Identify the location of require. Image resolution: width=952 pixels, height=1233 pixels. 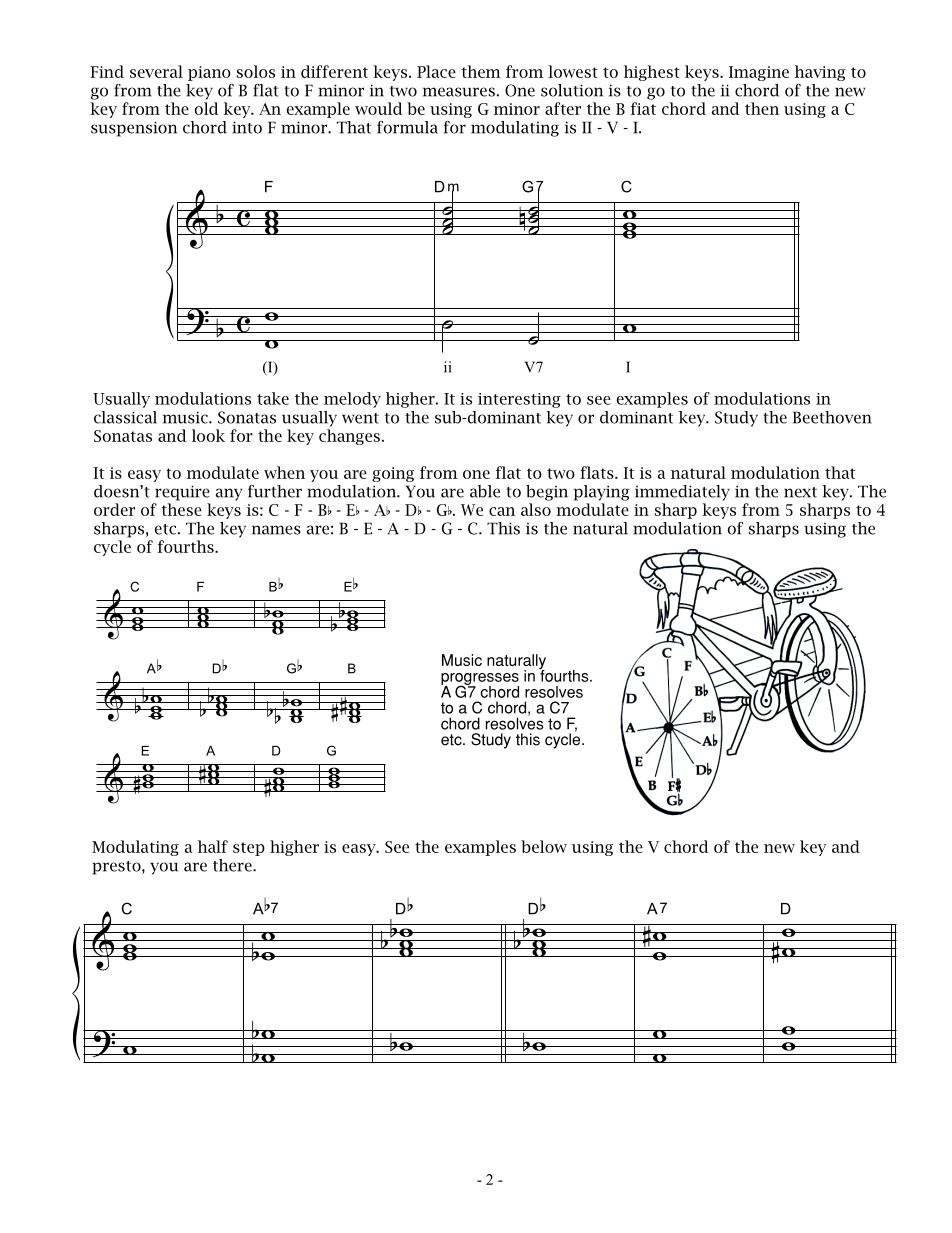
(182, 493).
